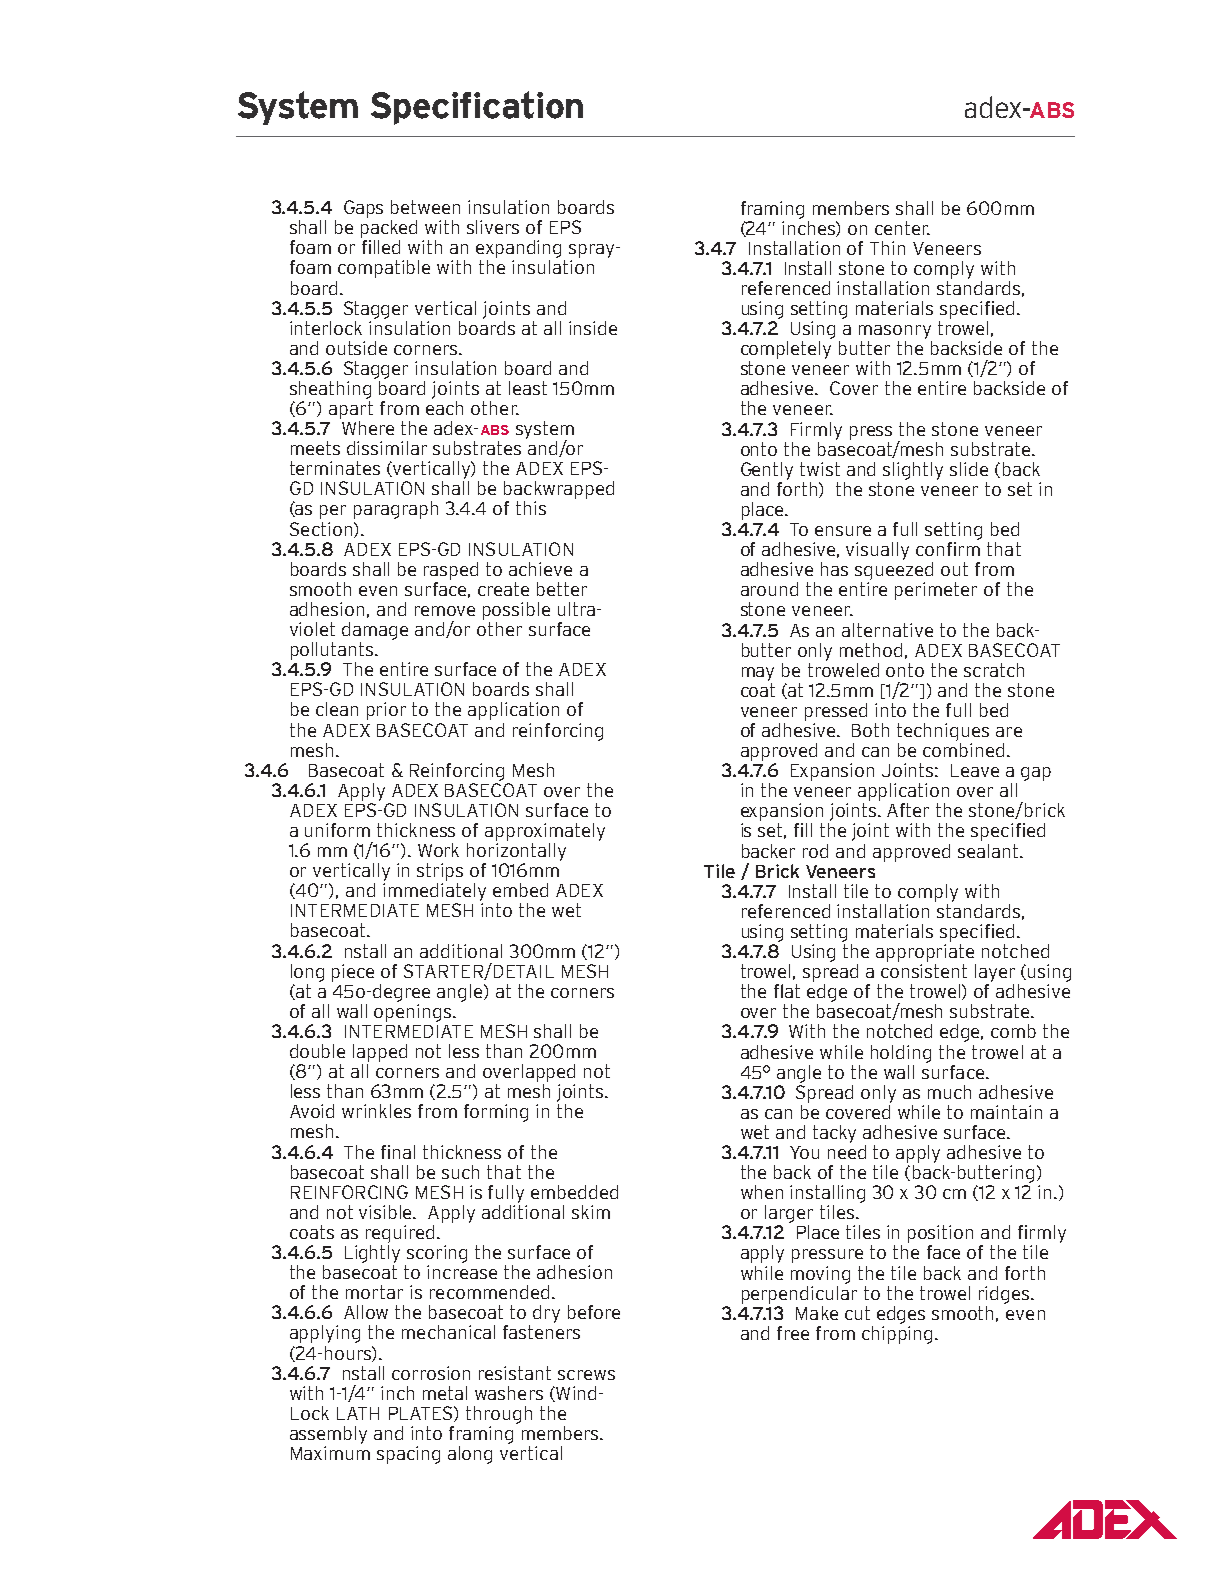 The image size is (1229, 1591). I want to click on spacing, so click(408, 1455).
